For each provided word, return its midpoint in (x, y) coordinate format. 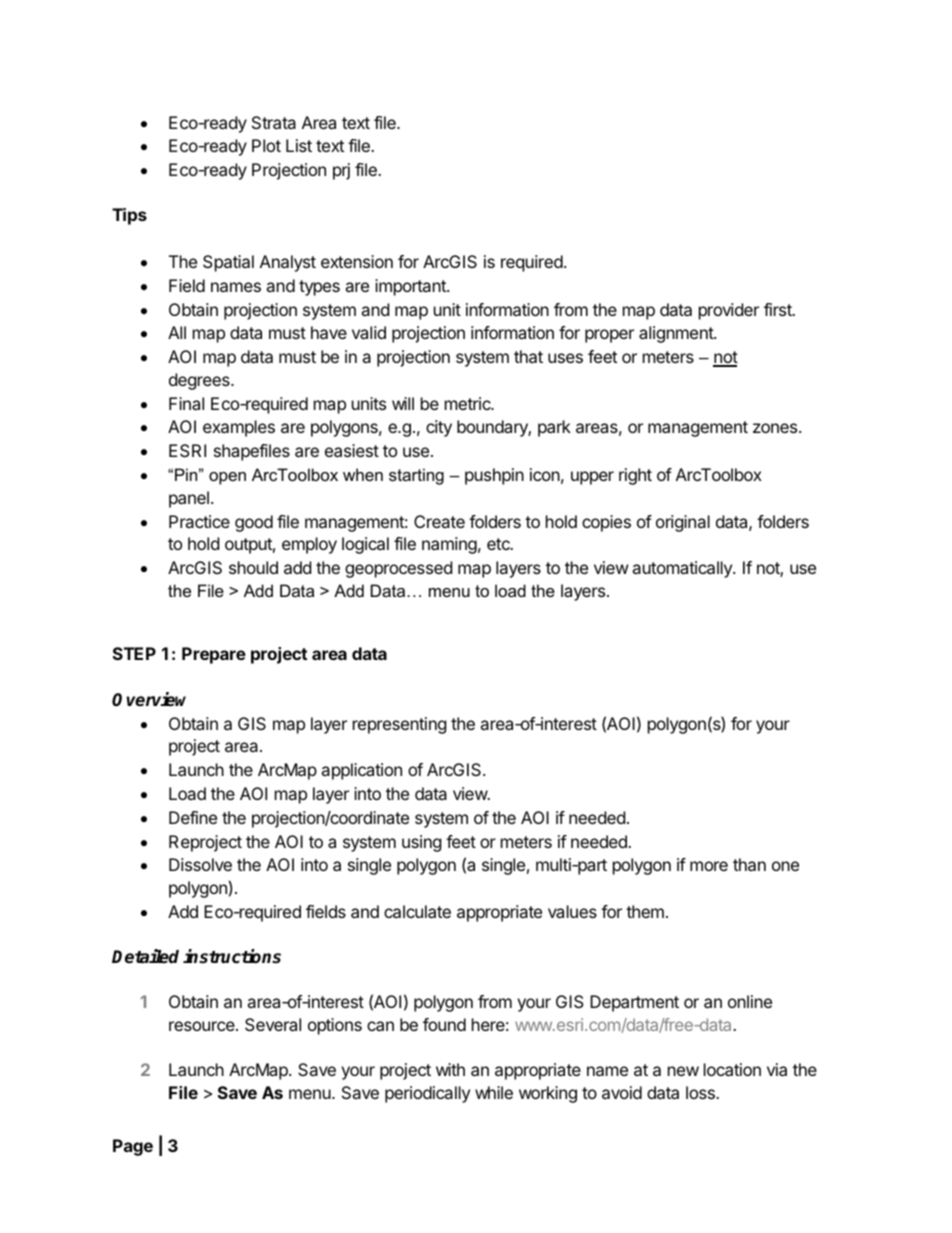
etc (499, 544)
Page (133, 1147)
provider (729, 311)
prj (341, 171)
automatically (683, 569)
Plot (266, 145)
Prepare (214, 655)
